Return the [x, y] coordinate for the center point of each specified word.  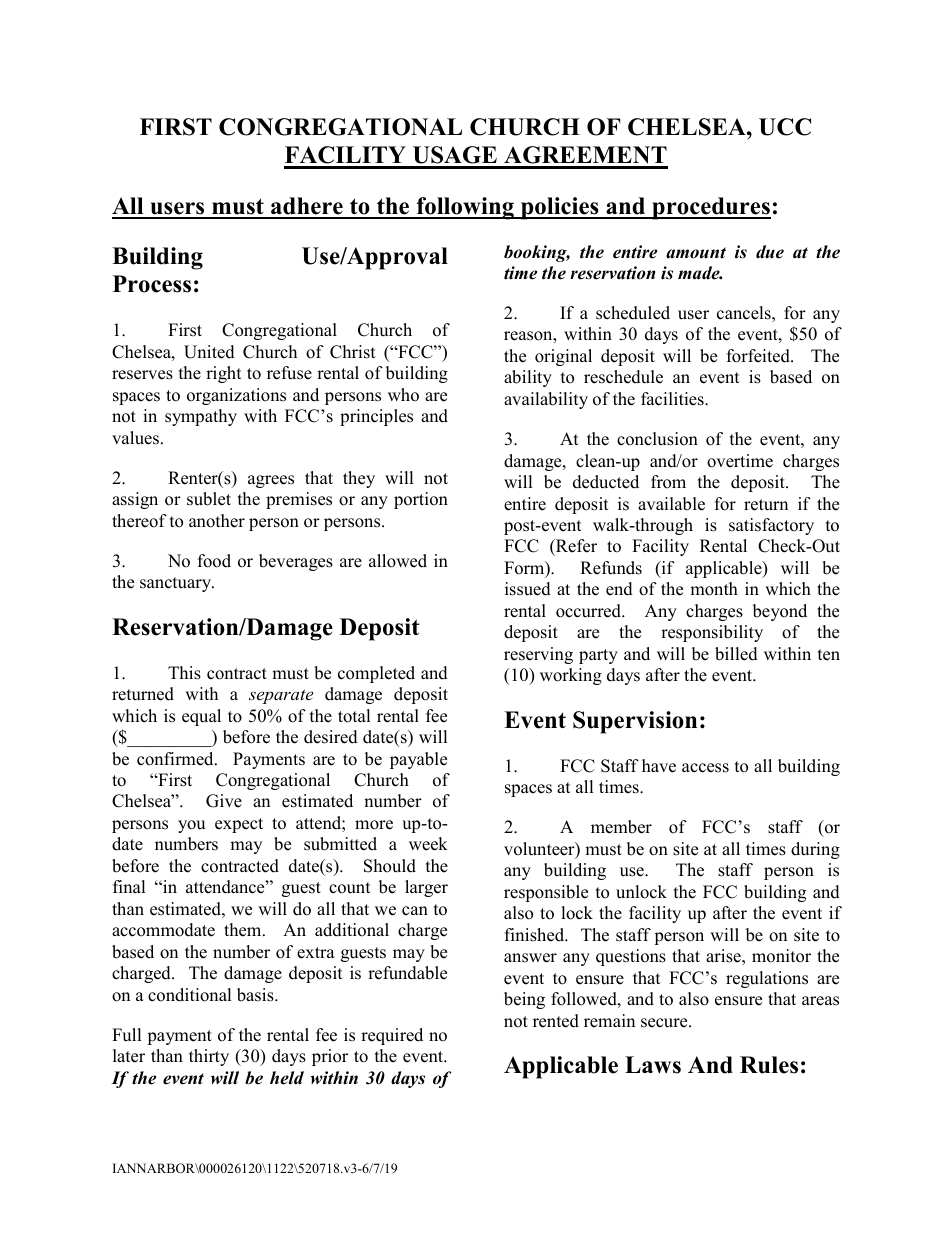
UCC [785, 127]
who [403, 395]
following [465, 208]
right [224, 374]
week [428, 844]
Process [152, 284]
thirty [209, 1057]
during [815, 850]
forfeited [759, 356]
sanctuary [176, 584]
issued [528, 589]
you [191, 826]
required [392, 1036]
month [714, 589]
